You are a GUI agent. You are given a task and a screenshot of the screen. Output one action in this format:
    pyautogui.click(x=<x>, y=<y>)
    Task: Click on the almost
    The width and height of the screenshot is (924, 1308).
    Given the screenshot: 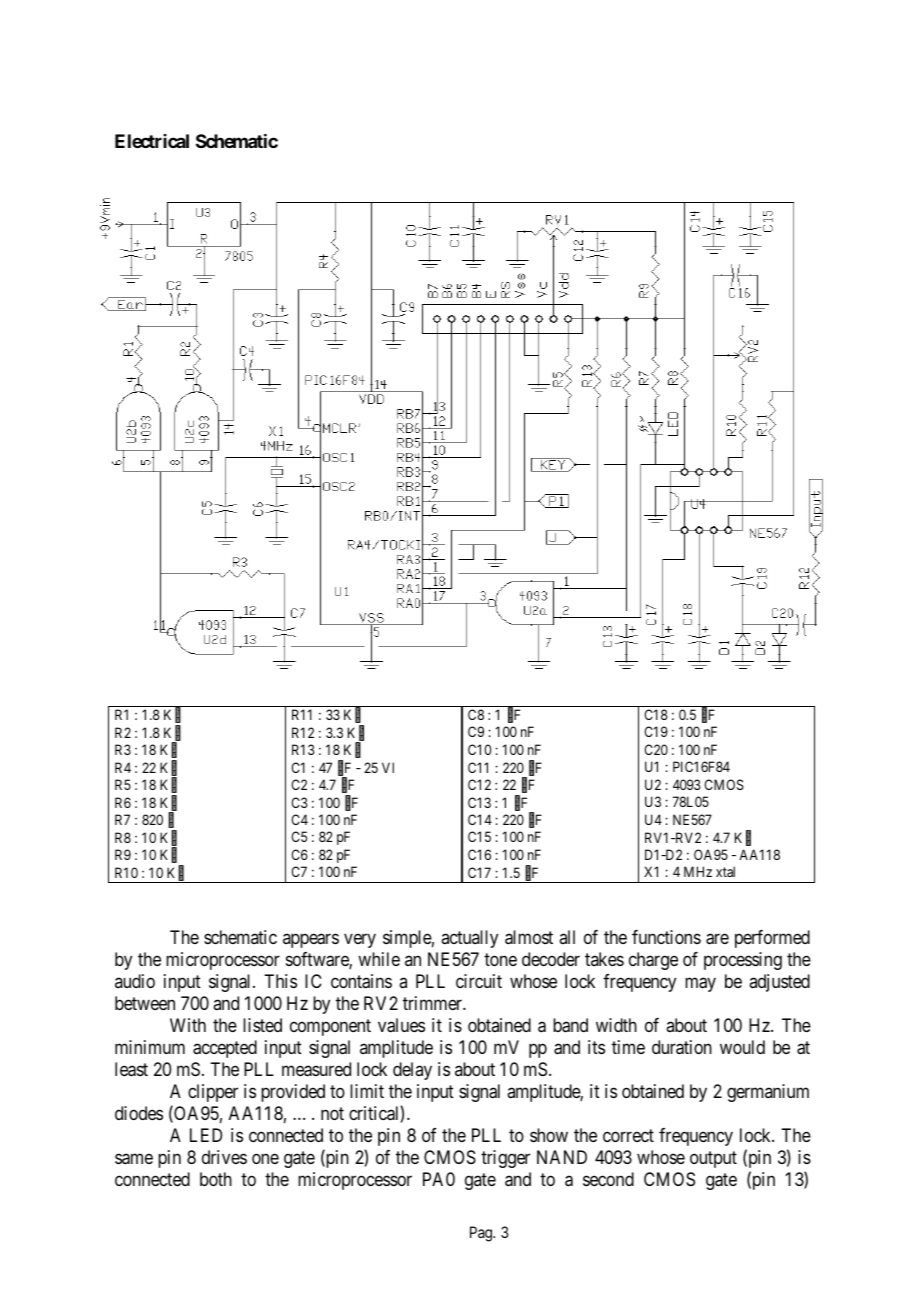 What is the action you would take?
    pyautogui.click(x=529, y=937)
